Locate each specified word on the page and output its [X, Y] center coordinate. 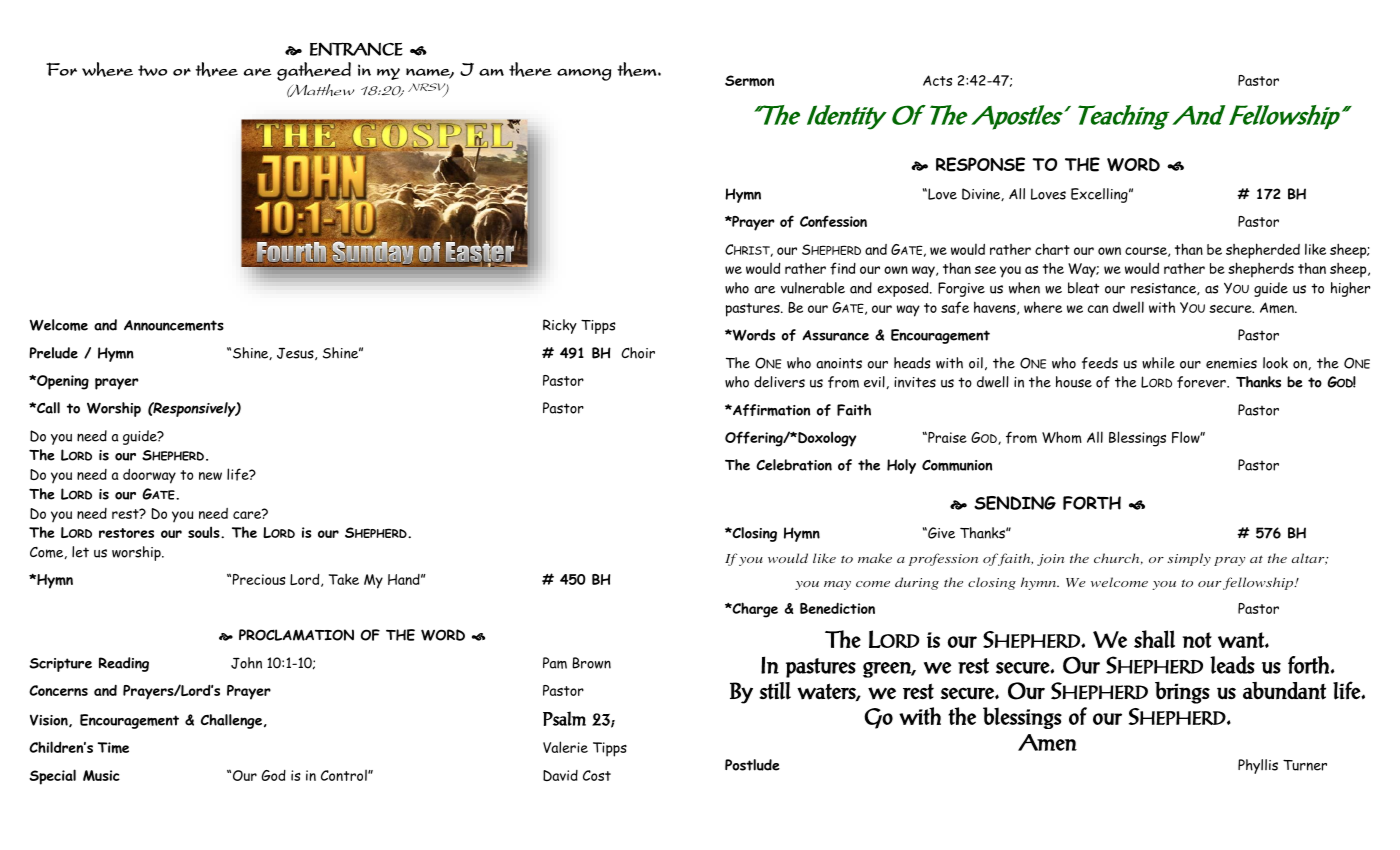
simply [1189, 559]
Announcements [174, 325]
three [216, 69]
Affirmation [770, 410]
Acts [937, 80]
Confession [833, 221]
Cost [597, 775]
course [1147, 252]
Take [344, 579]
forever [1202, 382]
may [837, 585]
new [210, 476]
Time [113, 748]
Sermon [749, 81]
